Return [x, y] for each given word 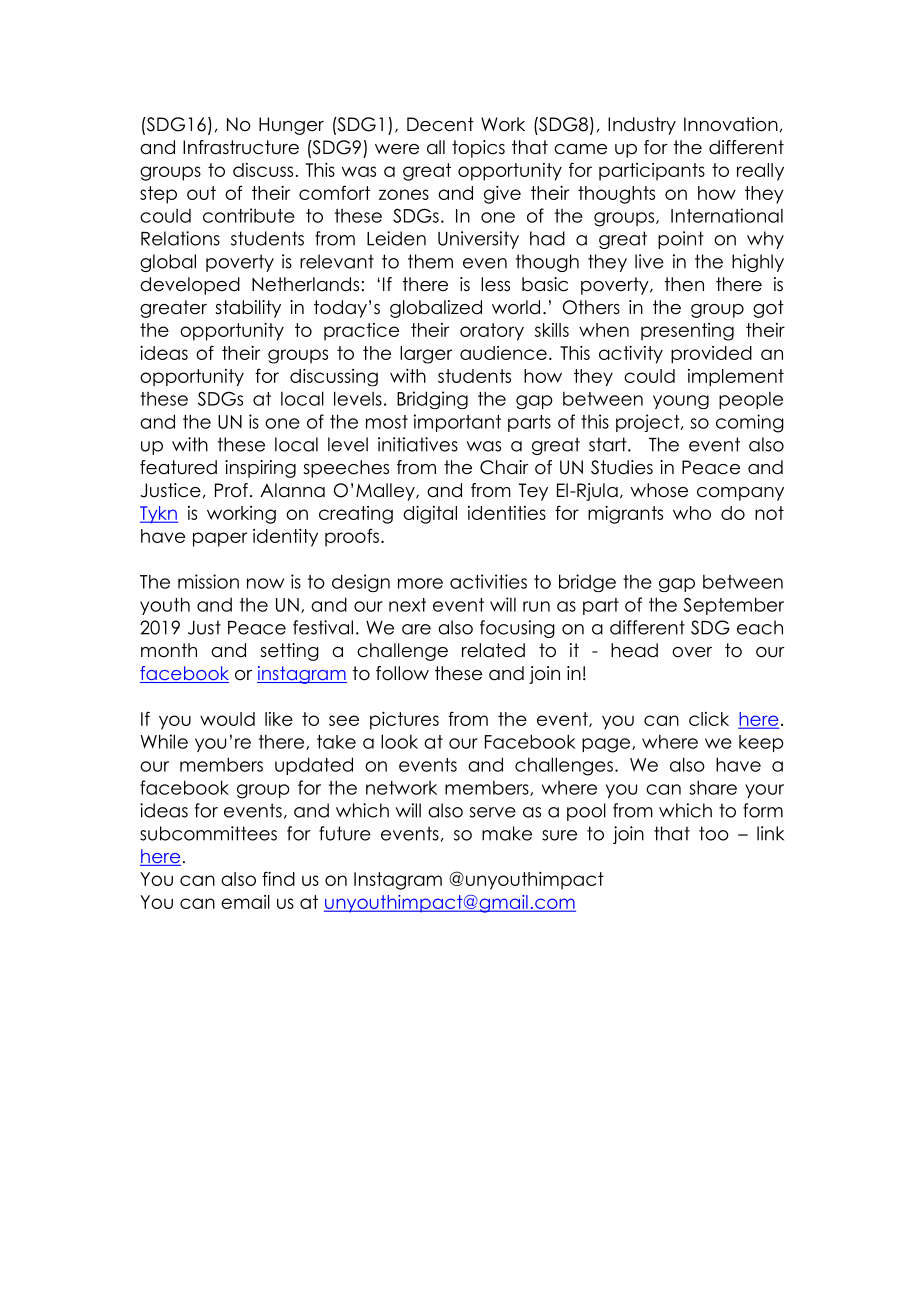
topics [478, 149]
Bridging [432, 400]
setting [289, 652]
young [681, 402]
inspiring [260, 469]
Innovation [731, 124]
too [714, 833]
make [507, 833]
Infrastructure [241, 147]
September [734, 606]
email [245, 902]
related [493, 650]
